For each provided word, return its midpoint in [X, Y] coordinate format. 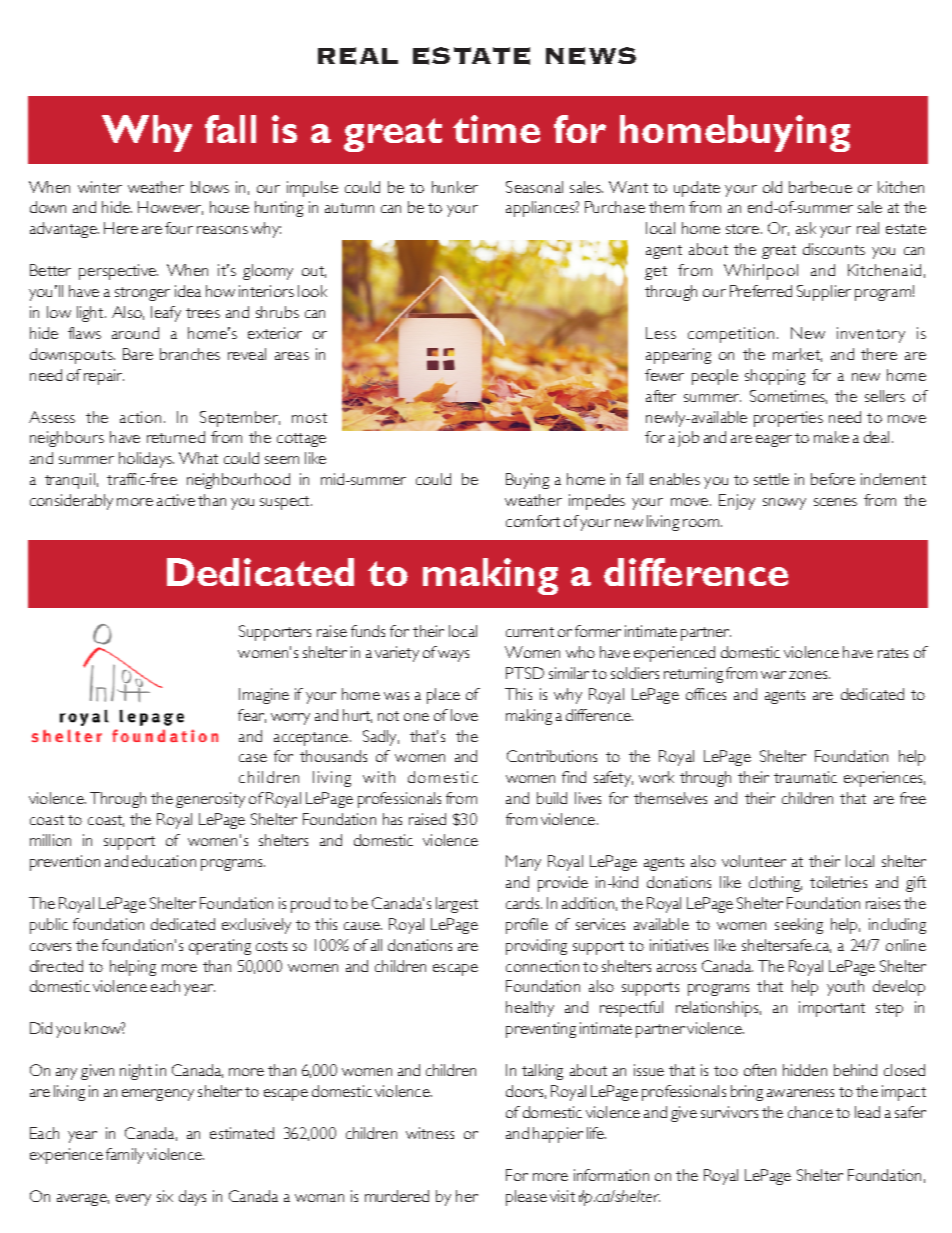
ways [453, 656]
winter [100, 187]
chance [810, 1112]
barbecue [820, 187]
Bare [138, 354]
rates [893, 653]
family [125, 1156]
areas [292, 356]
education [164, 861]
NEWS [591, 56]
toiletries [838, 882]
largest [457, 905]
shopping [775, 377]
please [526, 1198]
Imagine [264, 696]
